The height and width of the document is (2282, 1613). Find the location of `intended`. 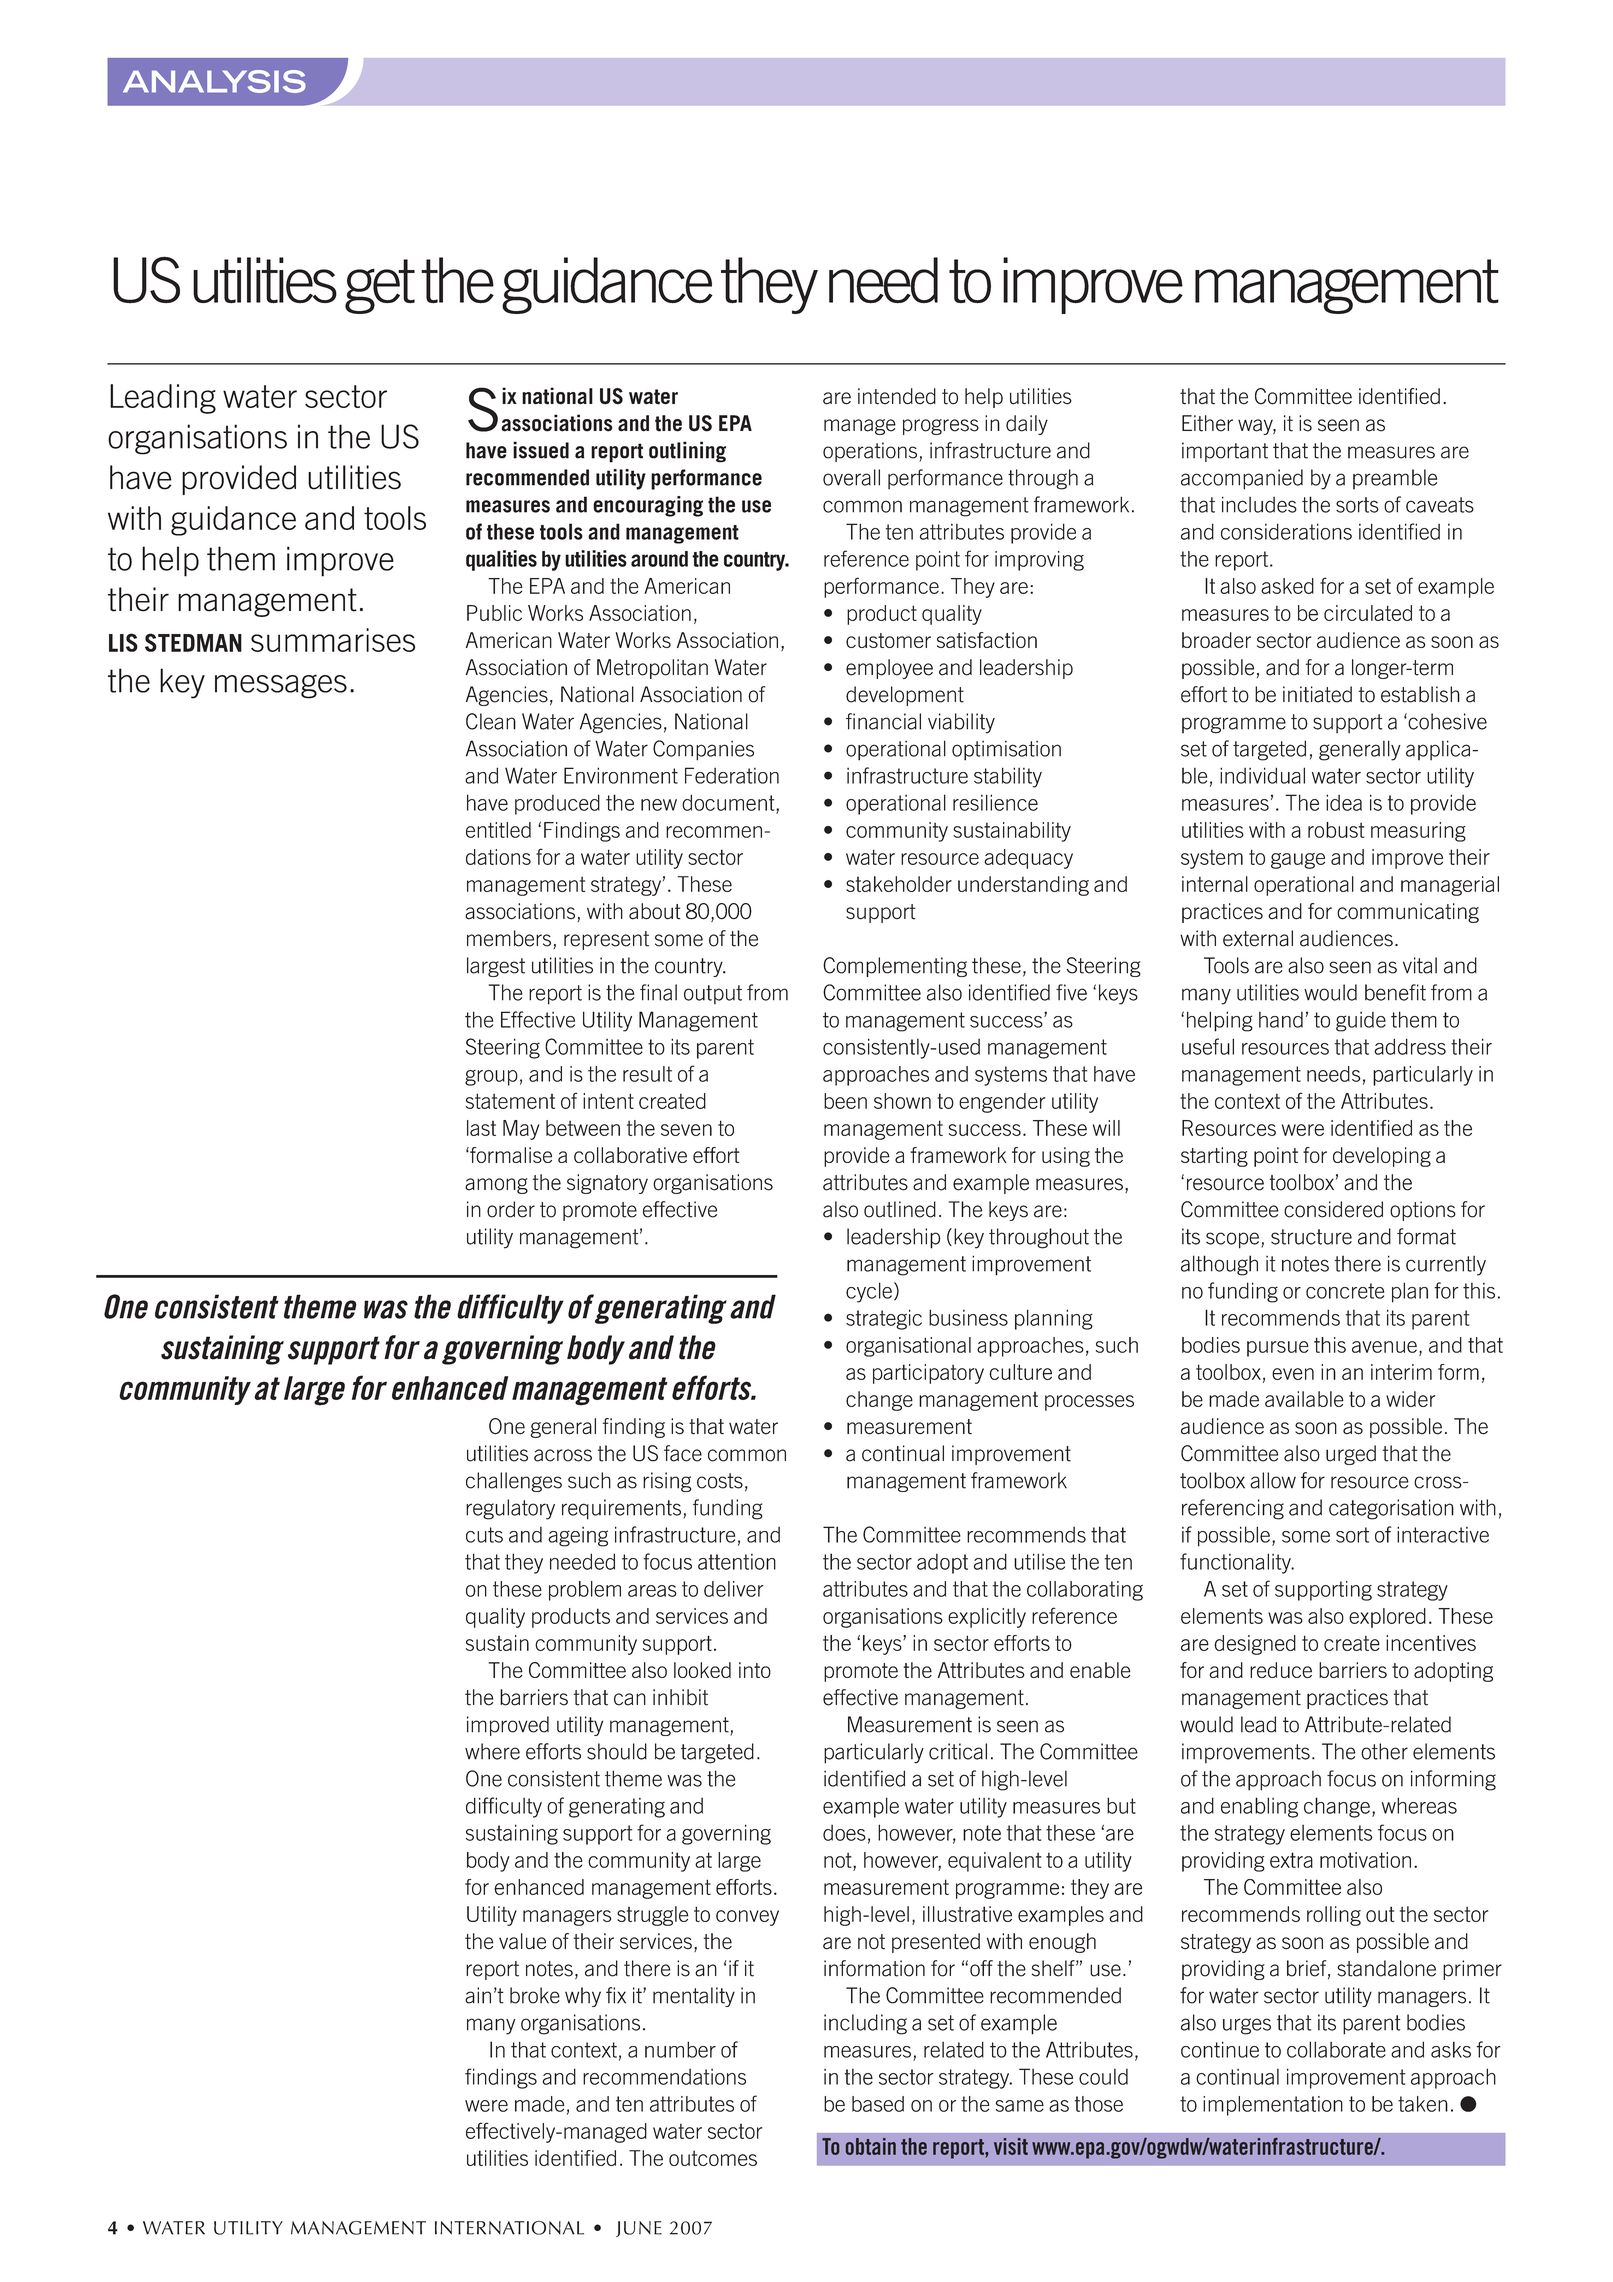

intended is located at coordinates (897, 396).
